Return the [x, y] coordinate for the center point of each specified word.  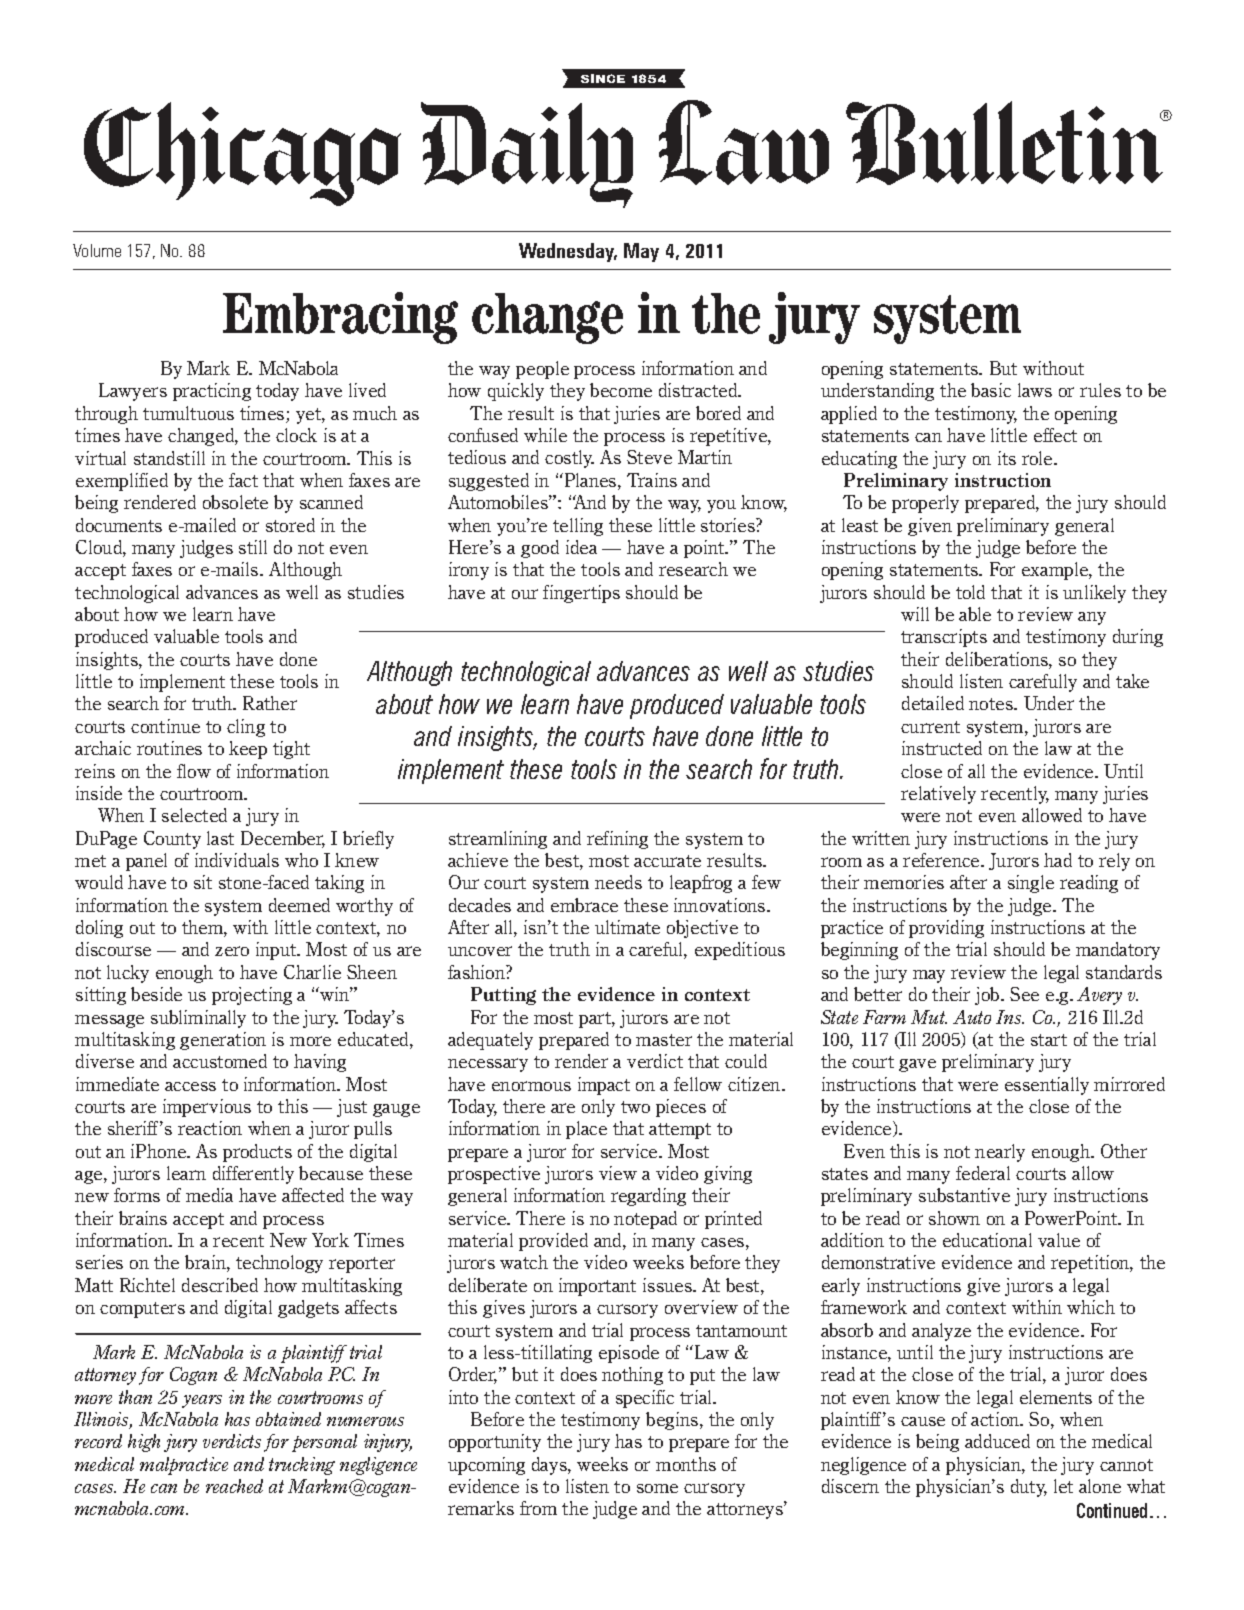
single [1031, 884]
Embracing [340, 318]
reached [234, 1486]
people [542, 370]
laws [1035, 390]
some [657, 1488]
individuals [237, 860]
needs [618, 882]
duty [1029, 1488]
